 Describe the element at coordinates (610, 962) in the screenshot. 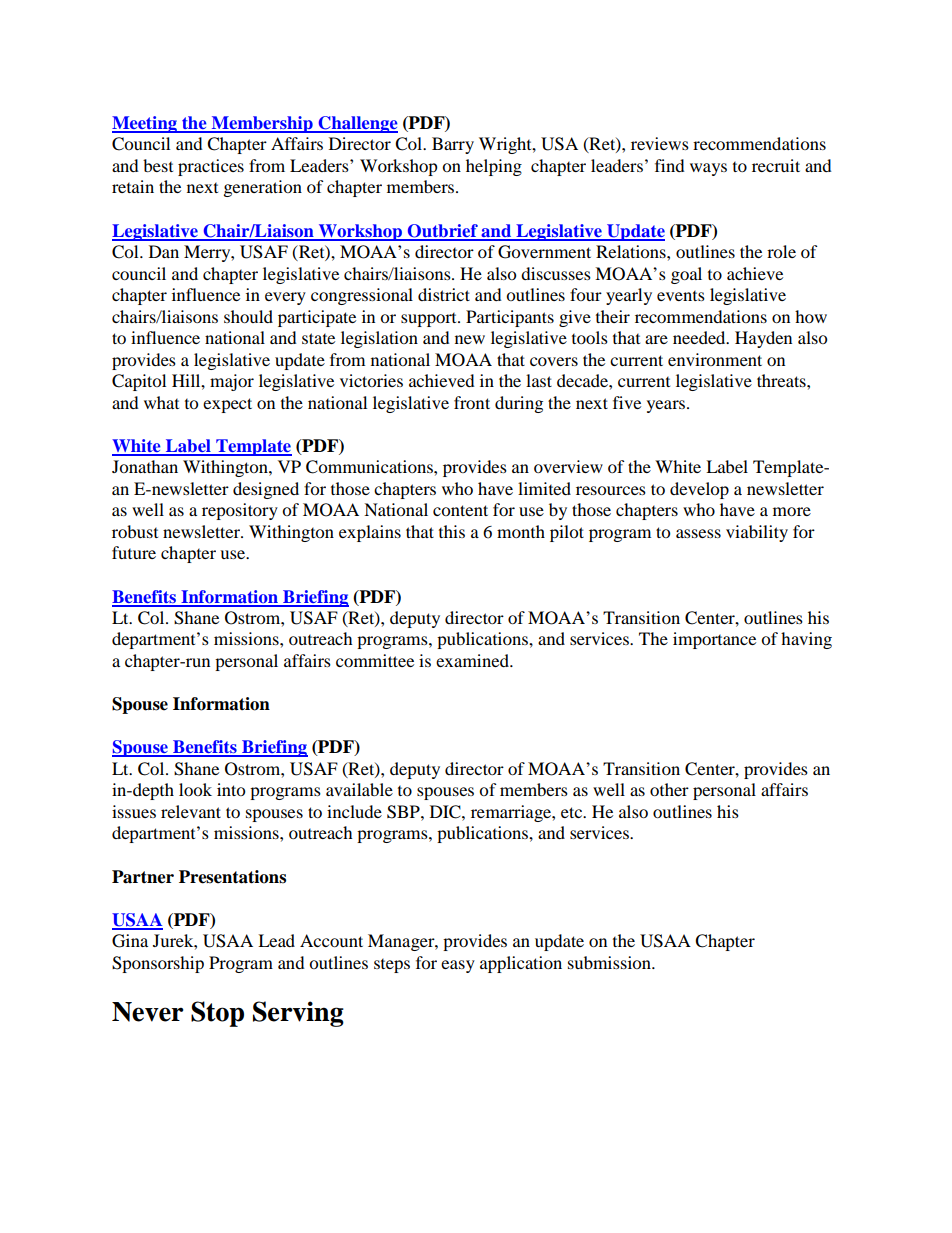

I see `submission` at that location.
